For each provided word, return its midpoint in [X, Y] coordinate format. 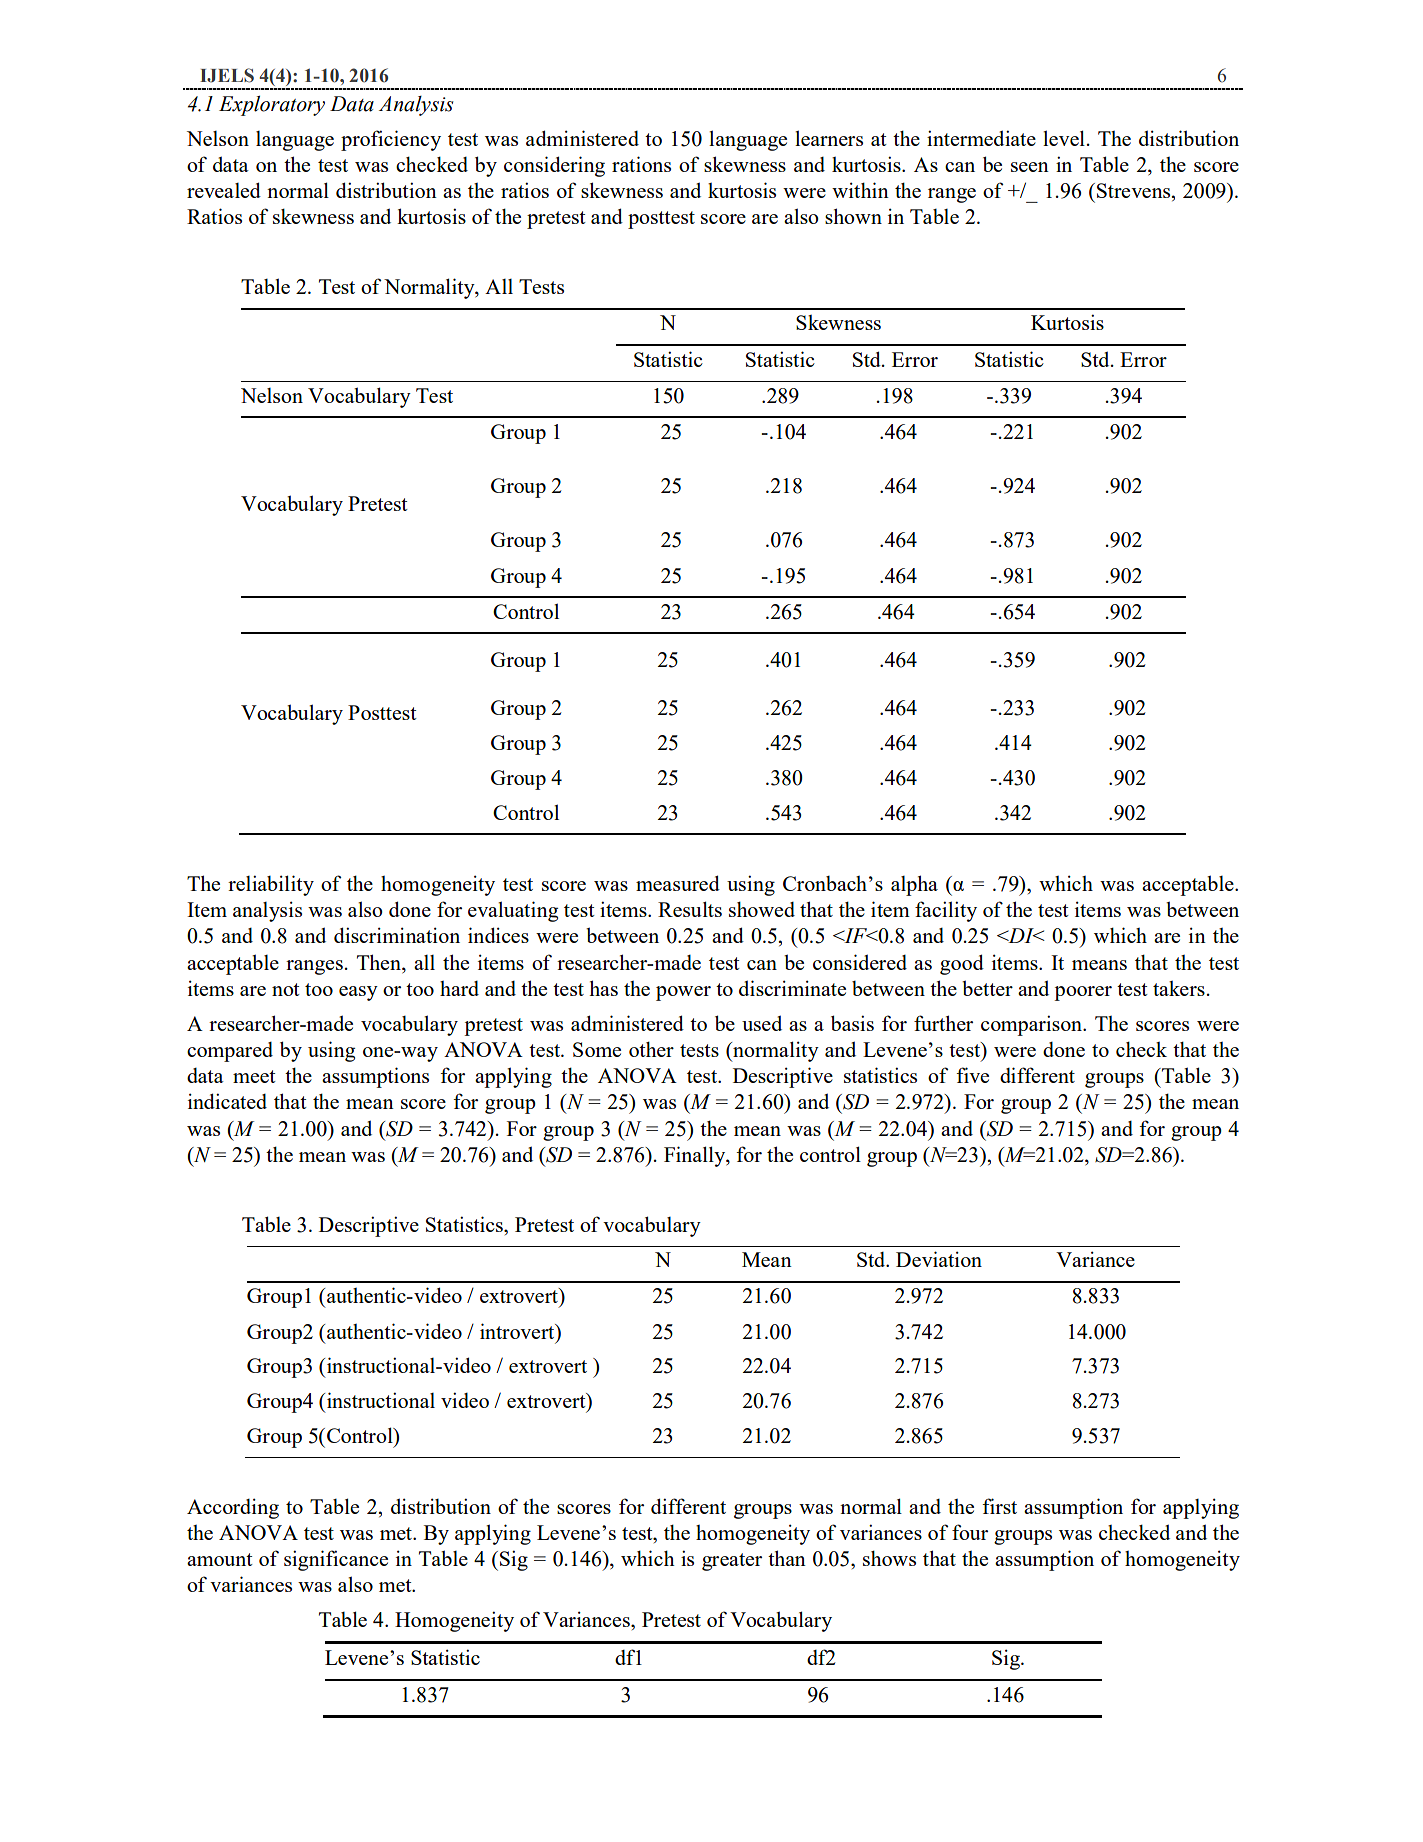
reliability [271, 885]
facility [946, 911]
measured [678, 883]
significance [336, 1560]
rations [641, 164]
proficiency [391, 140]
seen [1030, 167]
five [972, 1075]
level [1064, 138]
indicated [227, 1101]
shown [853, 216]
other [651, 1049]
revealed [224, 190]
